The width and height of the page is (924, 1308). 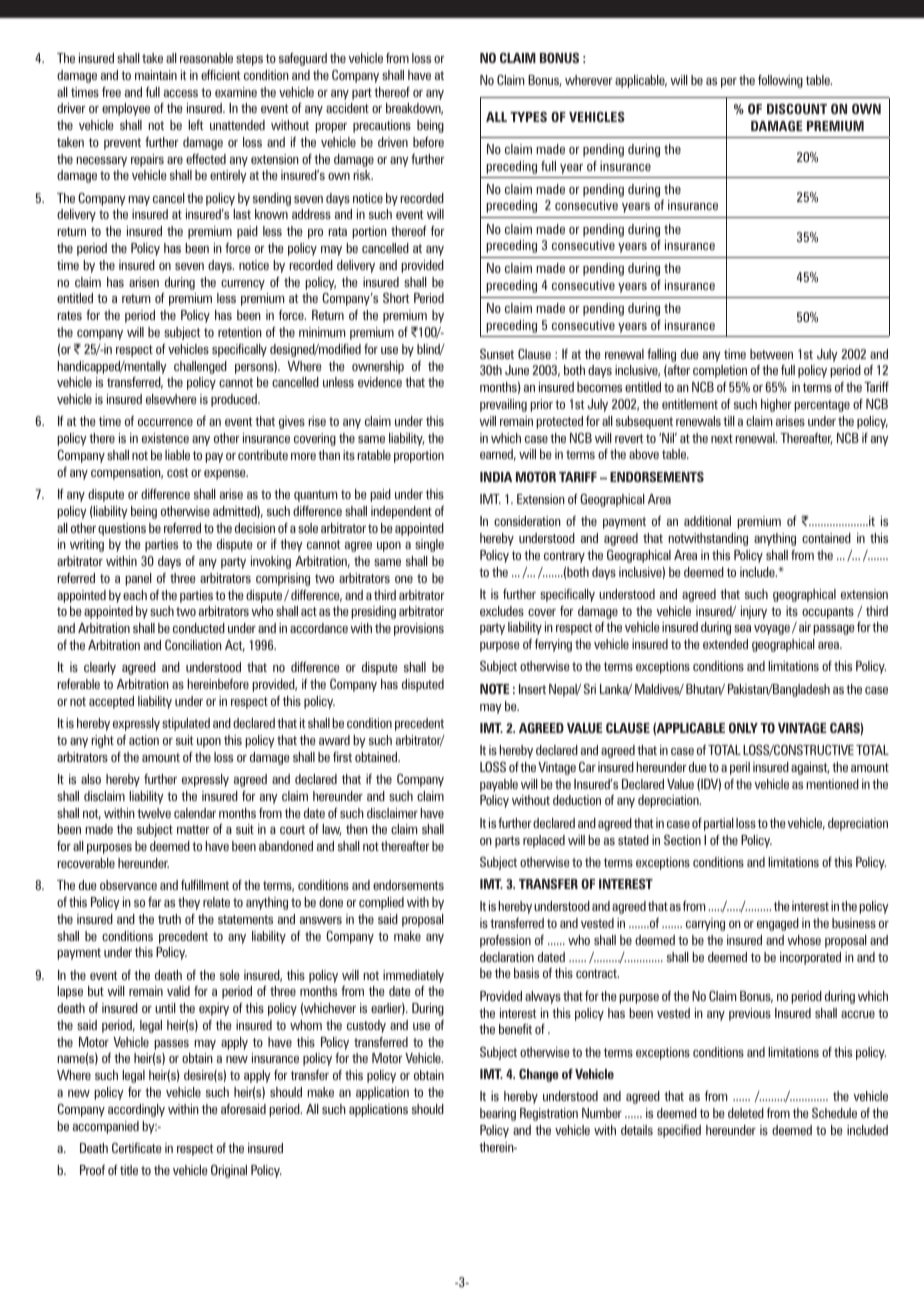 I want to click on TYPES, so click(x=528, y=117).
